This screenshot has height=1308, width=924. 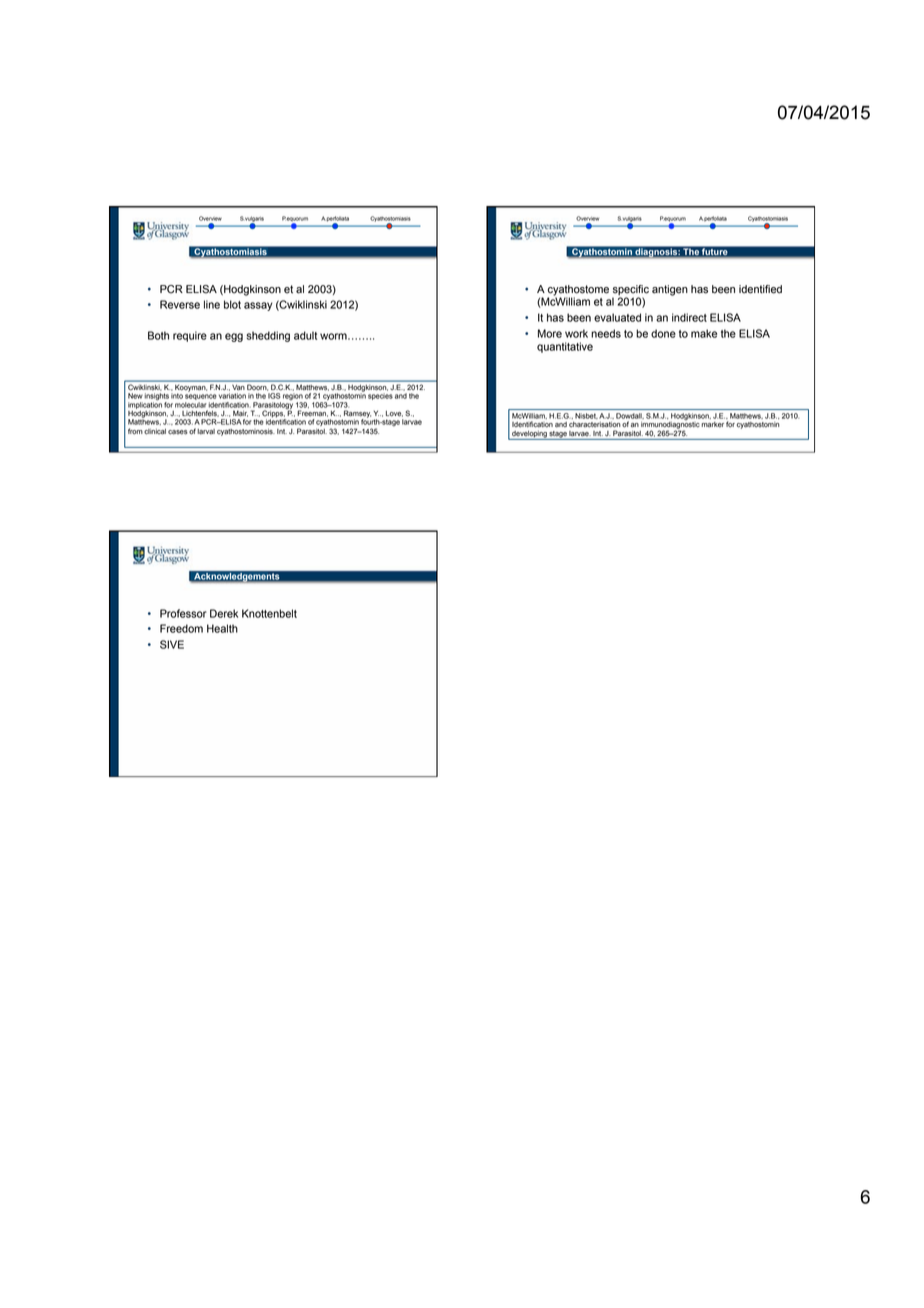 What do you see at coordinates (670, 290) in the screenshot?
I see `antigen` at bounding box center [670, 290].
